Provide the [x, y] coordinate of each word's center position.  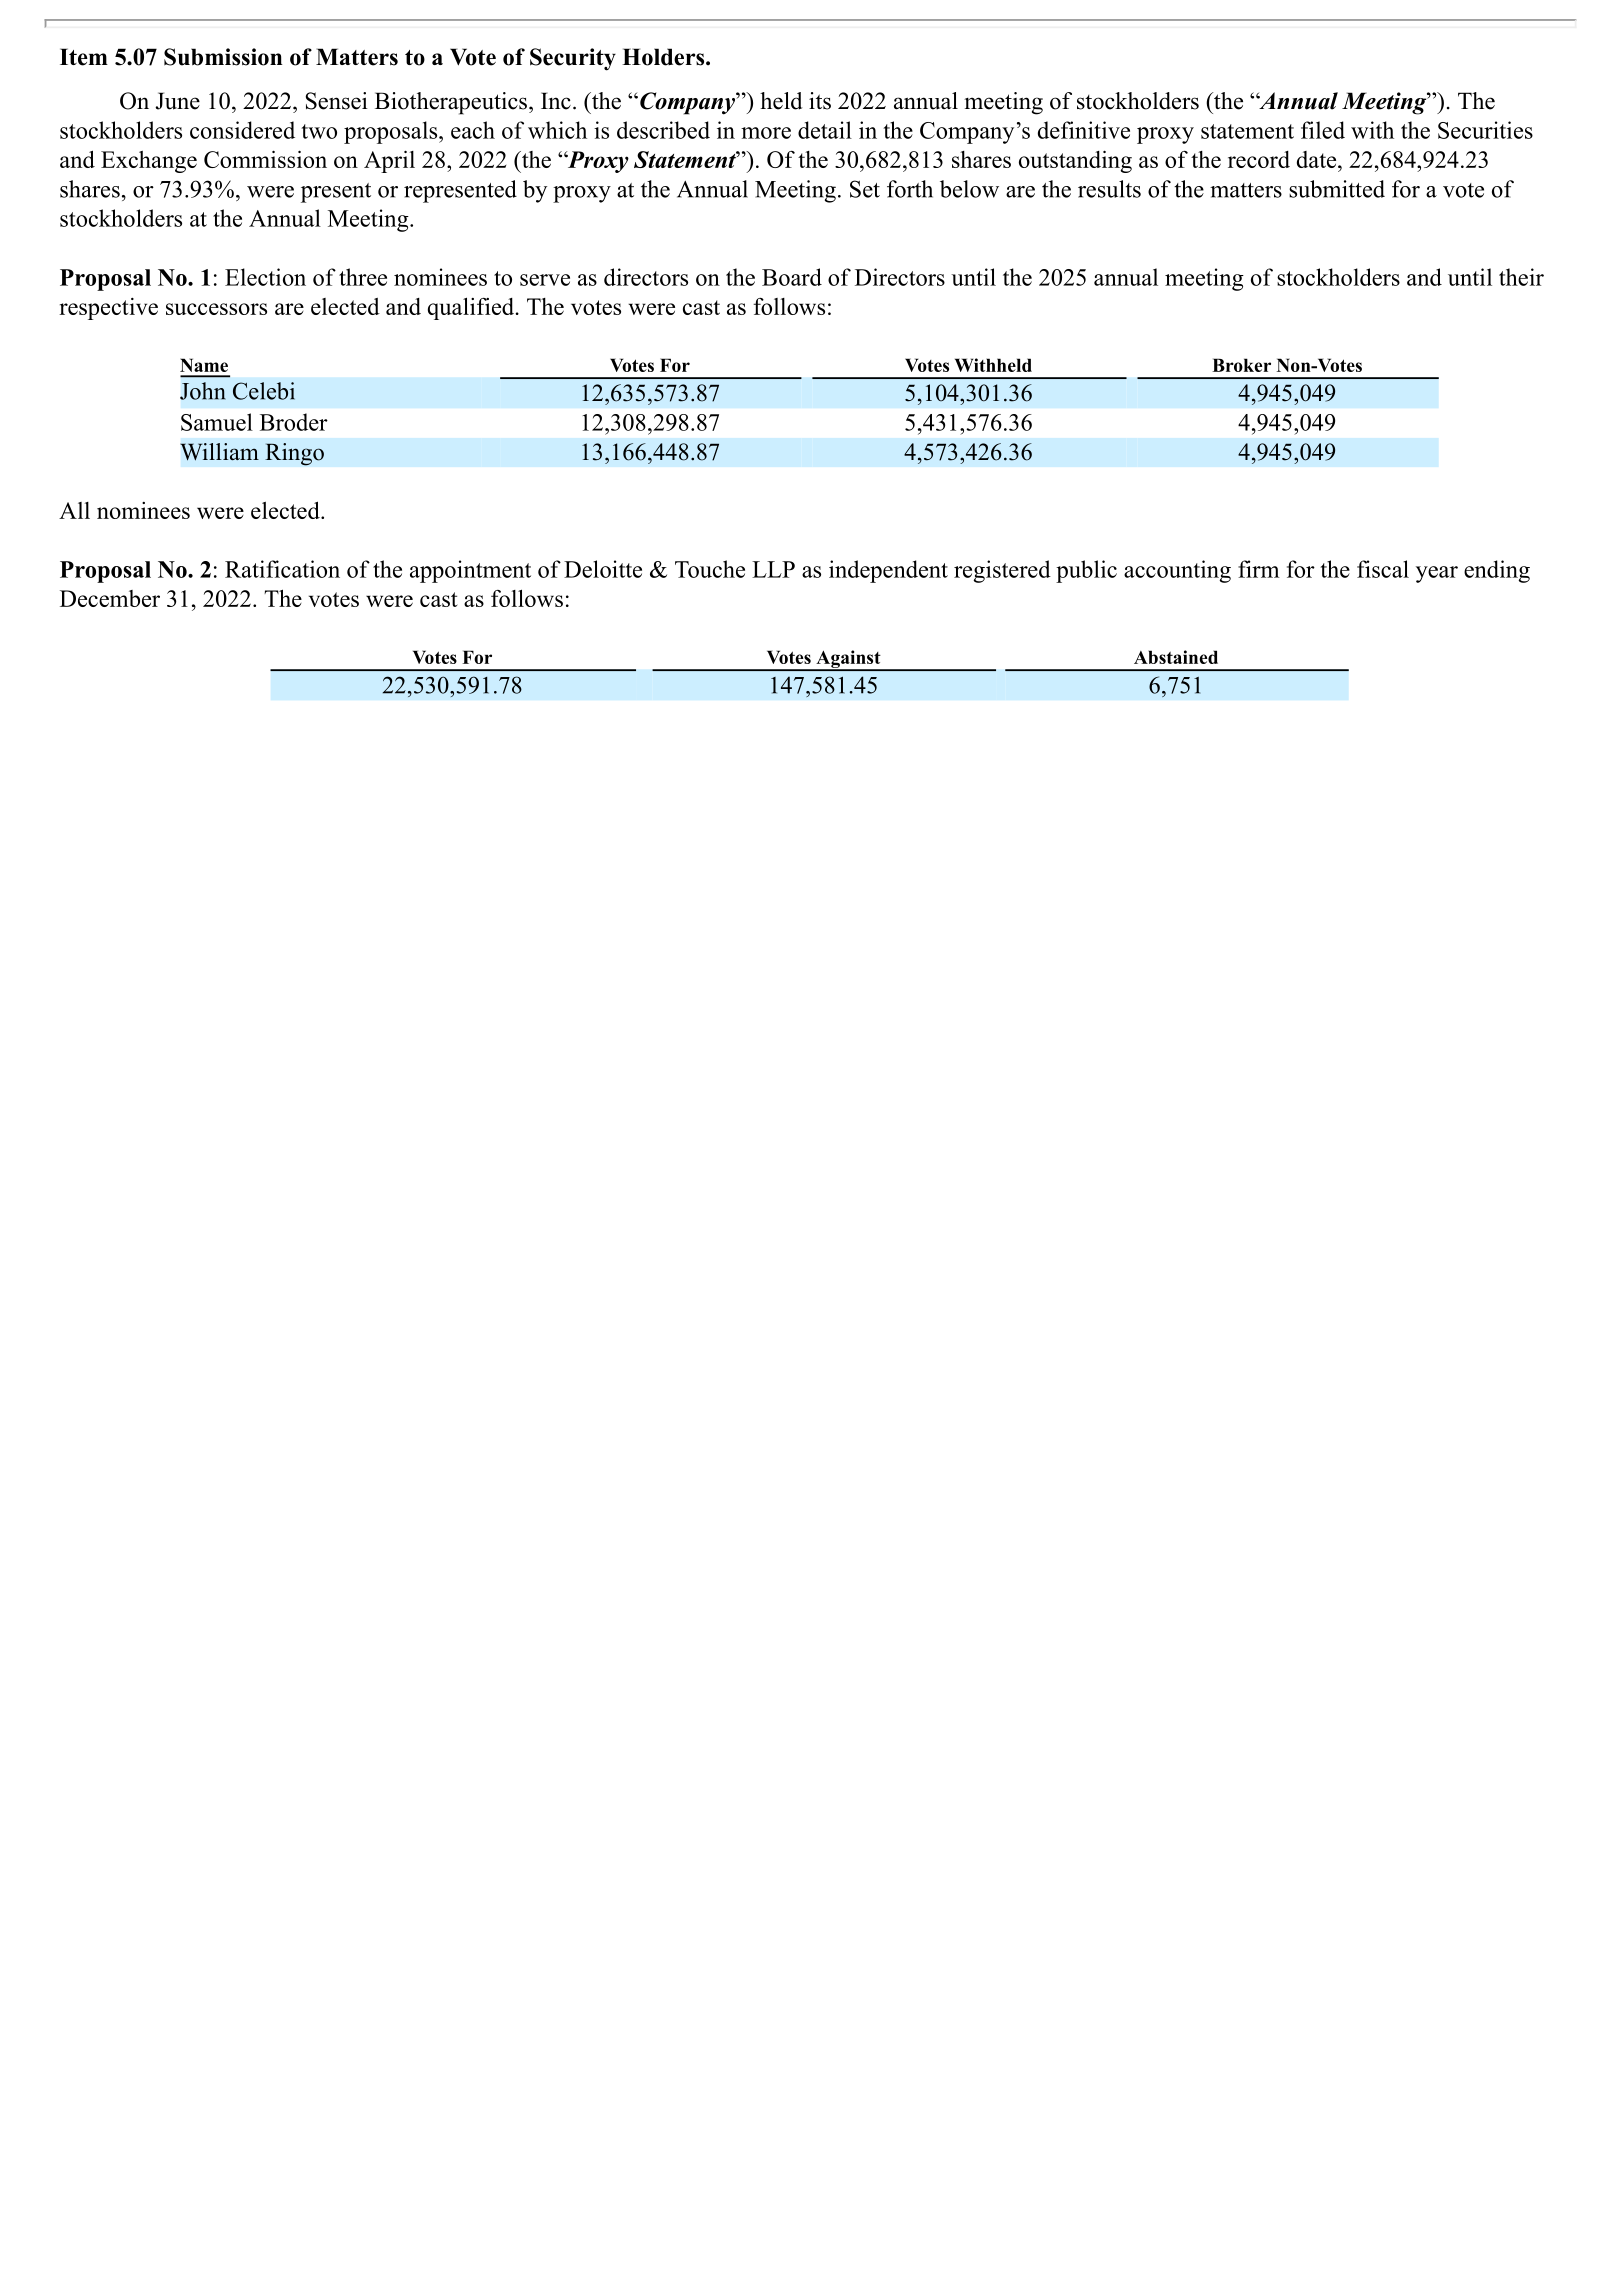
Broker [1241, 365]
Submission [223, 57]
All [74, 510]
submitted [1337, 189]
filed [1323, 130]
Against [848, 660]
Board [792, 277]
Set [865, 189]
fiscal [1383, 569]
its [820, 101]
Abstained [1176, 657]
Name [204, 365]
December [110, 598]
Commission [265, 159]
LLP [773, 569]
